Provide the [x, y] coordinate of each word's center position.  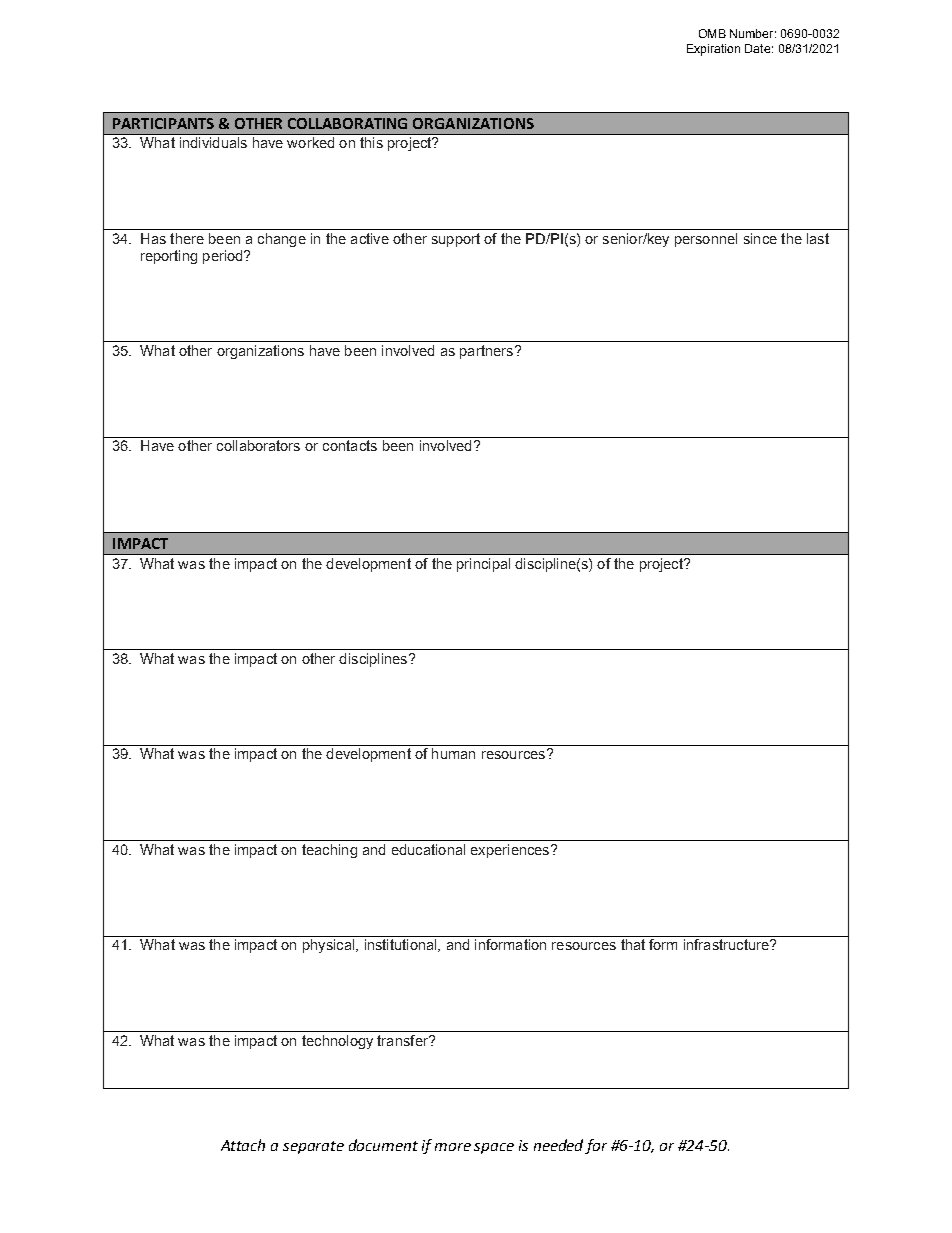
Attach [243, 1145]
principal [483, 565]
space [494, 1148]
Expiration [713, 50]
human [453, 753]
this [371, 142]
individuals [213, 142]
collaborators [258, 445]
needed [560, 1146]
